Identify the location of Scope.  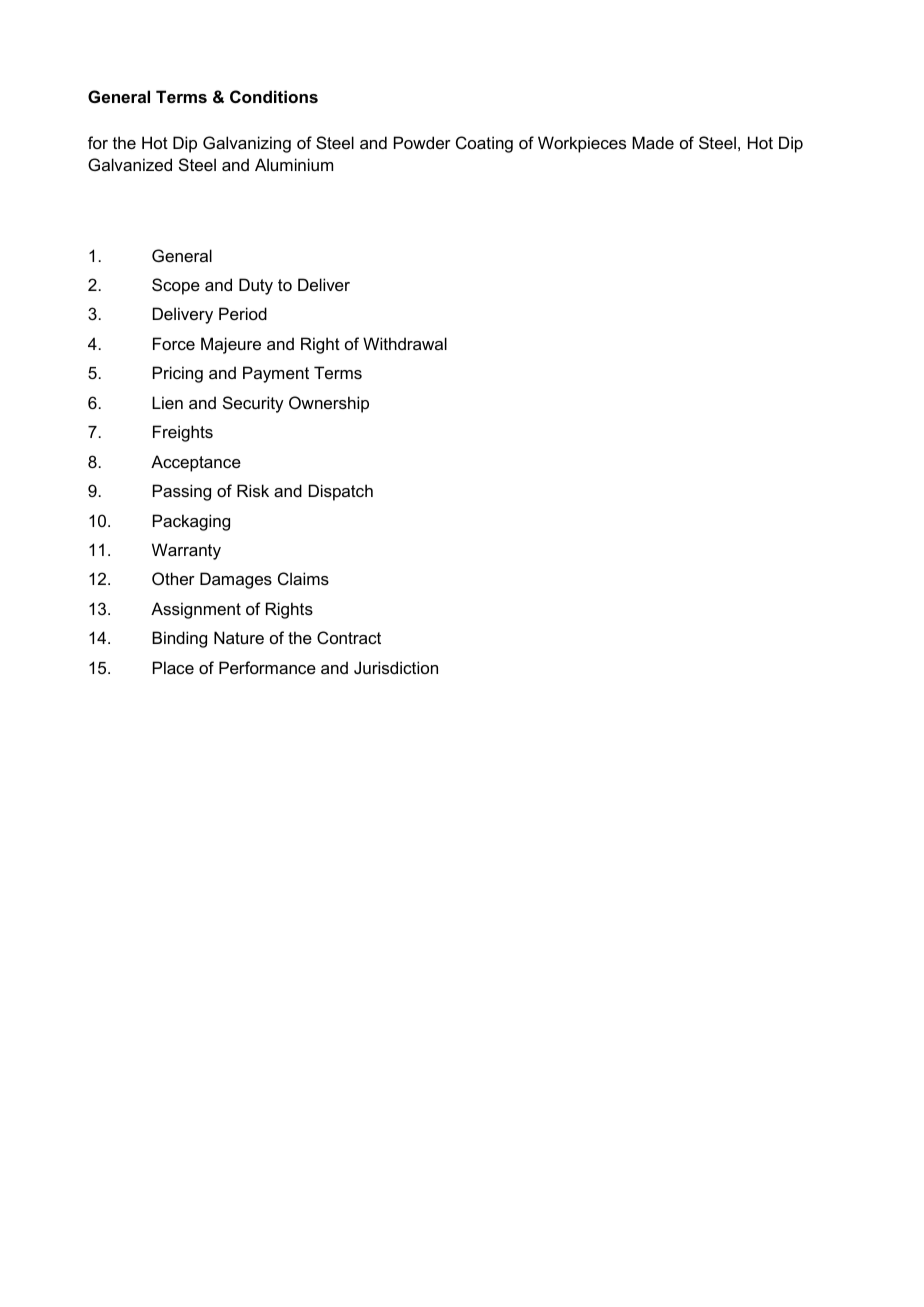
(176, 286).
